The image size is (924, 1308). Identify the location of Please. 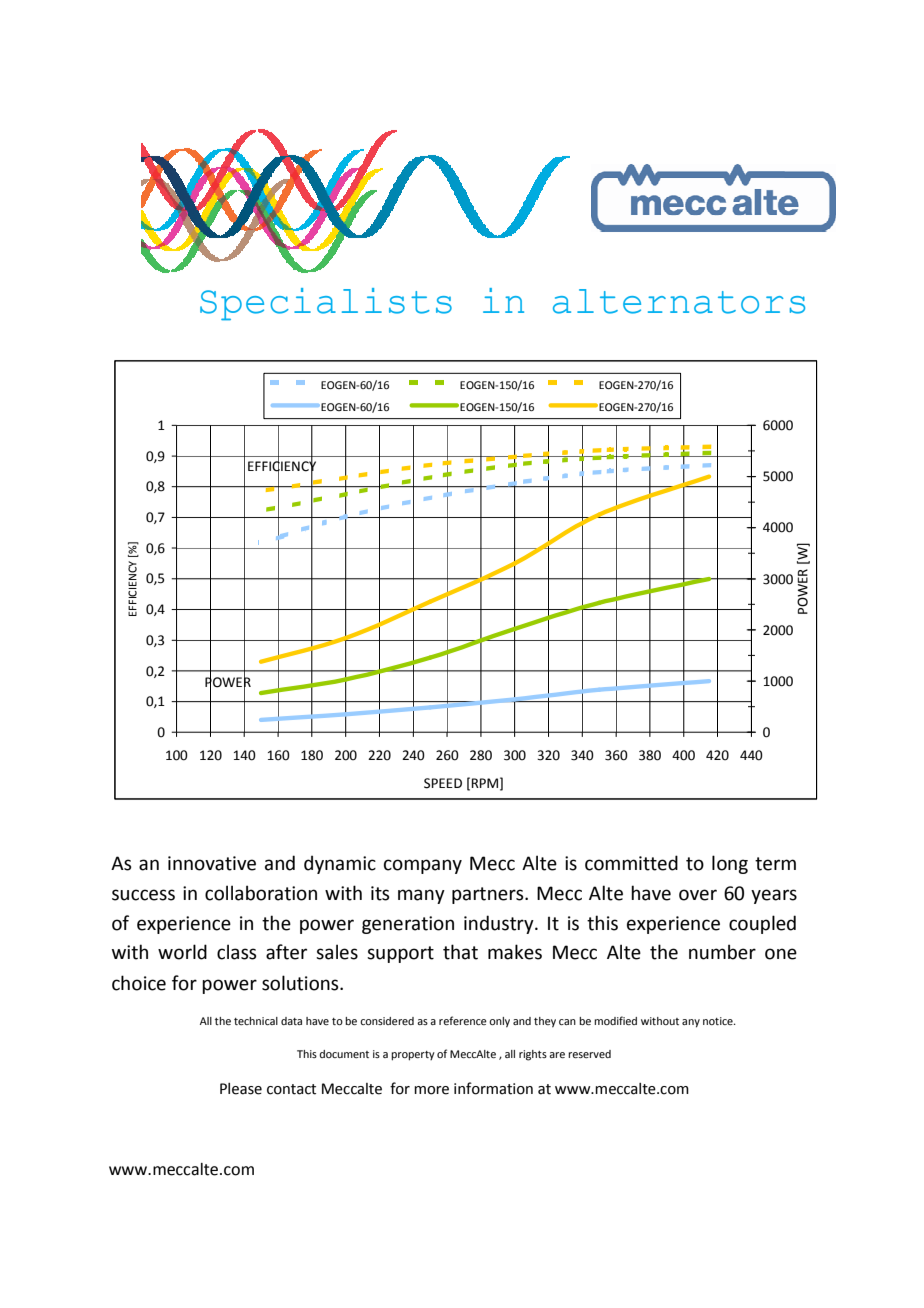
(241, 1089).
